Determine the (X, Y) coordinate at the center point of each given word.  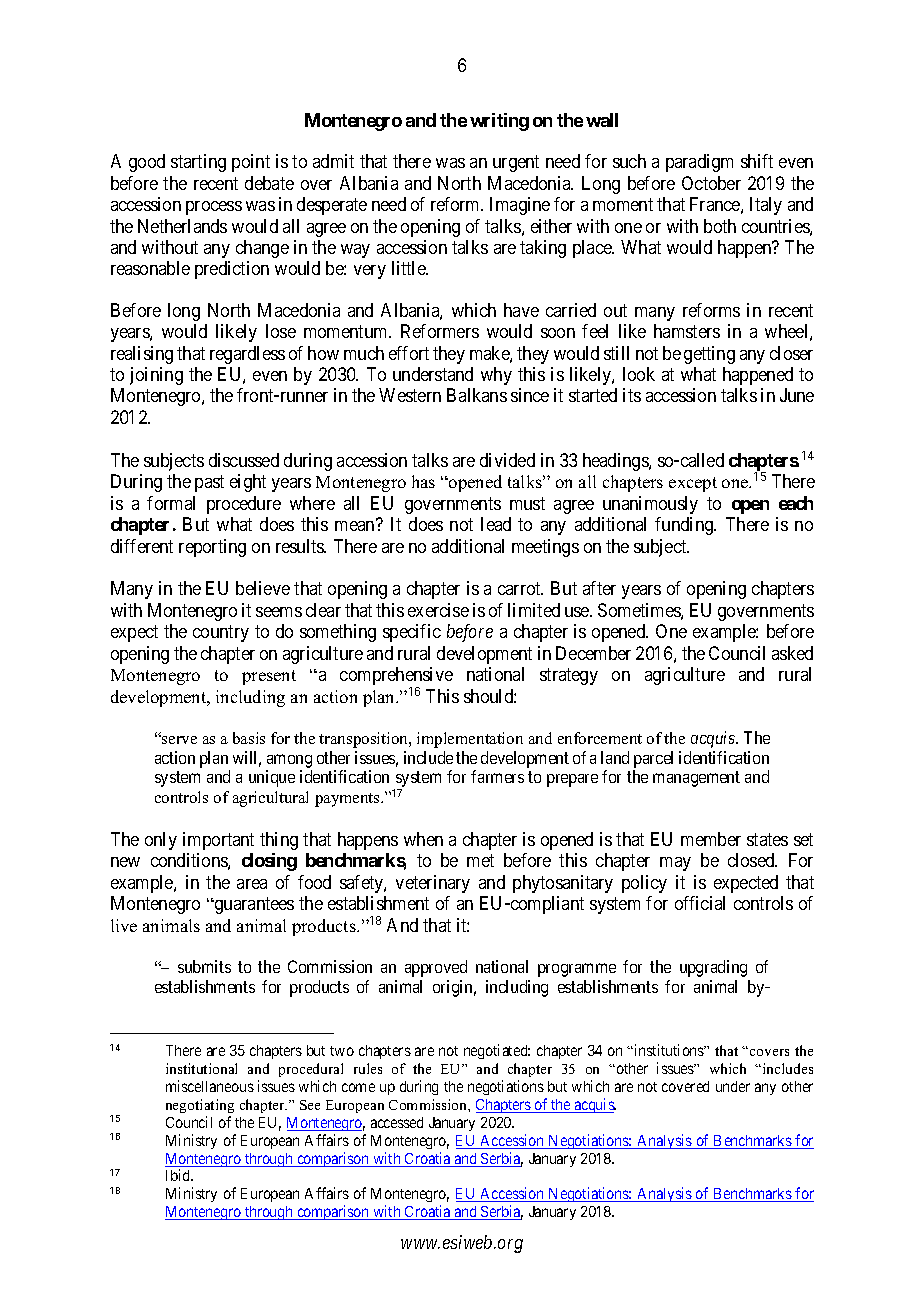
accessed (397, 1122)
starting (198, 163)
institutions (668, 1050)
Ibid (179, 1175)
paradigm (699, 163)
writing (499, 122)
